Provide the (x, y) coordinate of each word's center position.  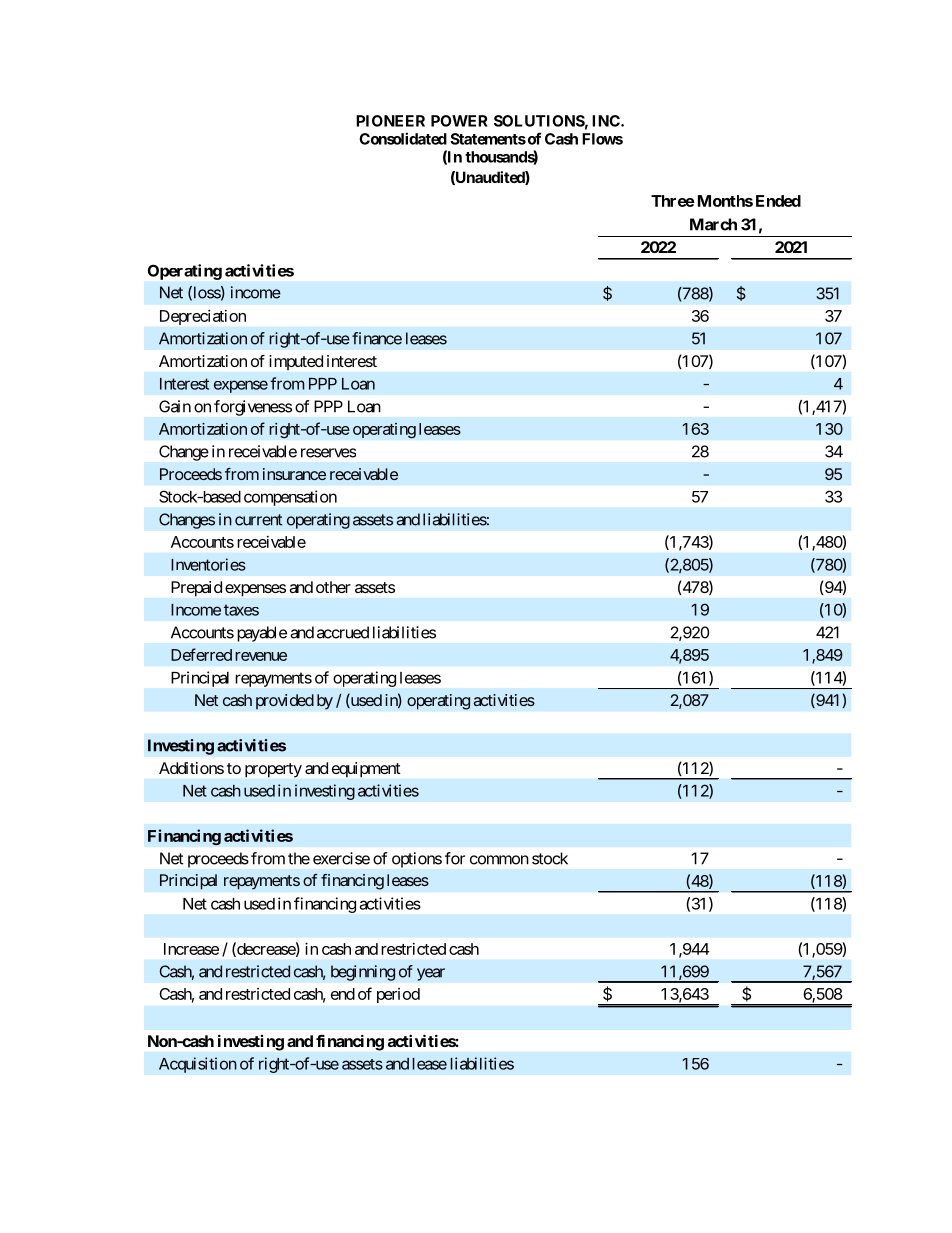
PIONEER (390, 121)
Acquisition (198, 1065)
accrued (343, 632)
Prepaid (196, 589)
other (333, 587)
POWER (459, 121)
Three (673, 201)
